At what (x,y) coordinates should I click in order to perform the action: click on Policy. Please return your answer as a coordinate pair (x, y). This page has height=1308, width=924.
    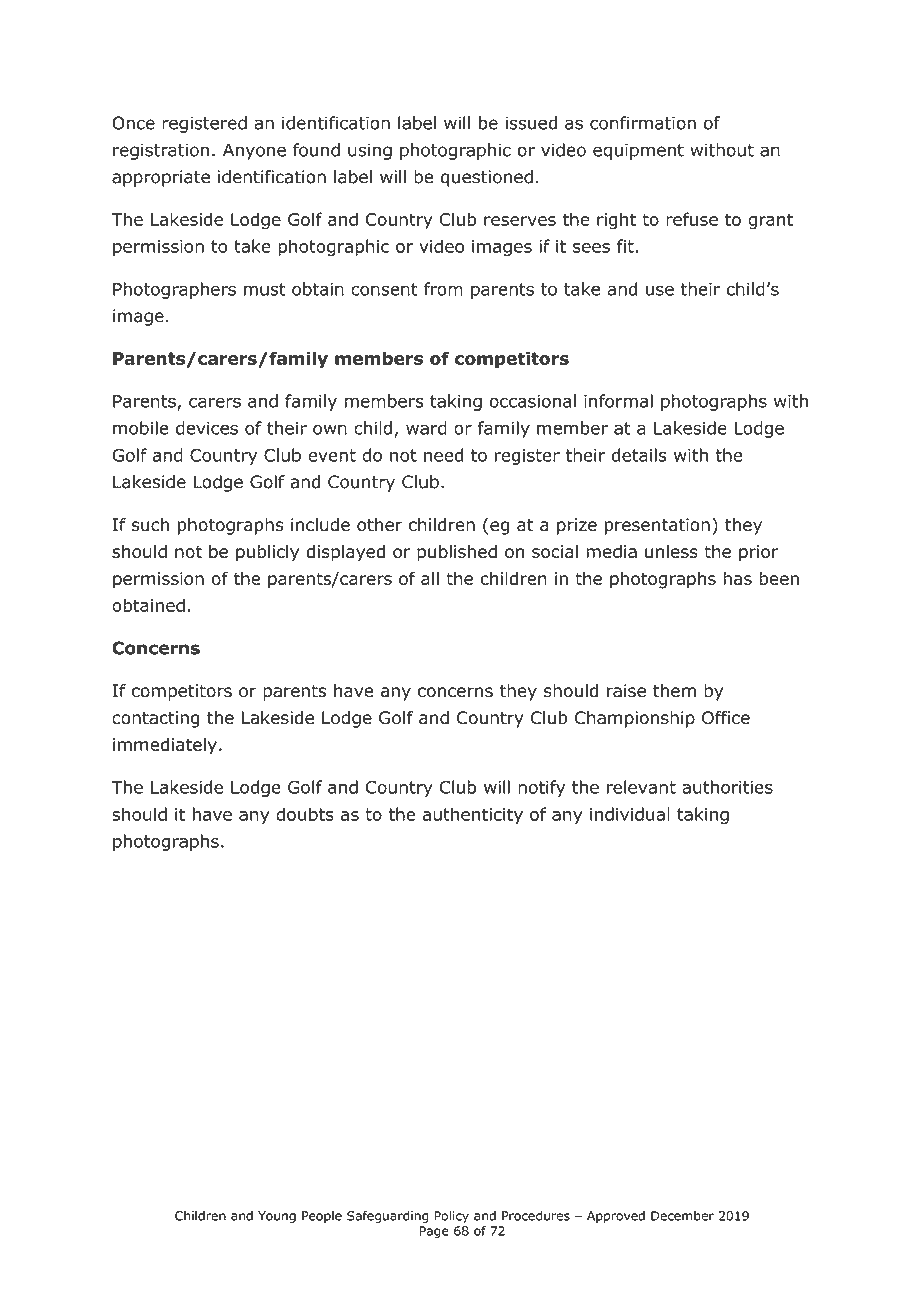
    Looking at the image, I should click on (451, 1217).
